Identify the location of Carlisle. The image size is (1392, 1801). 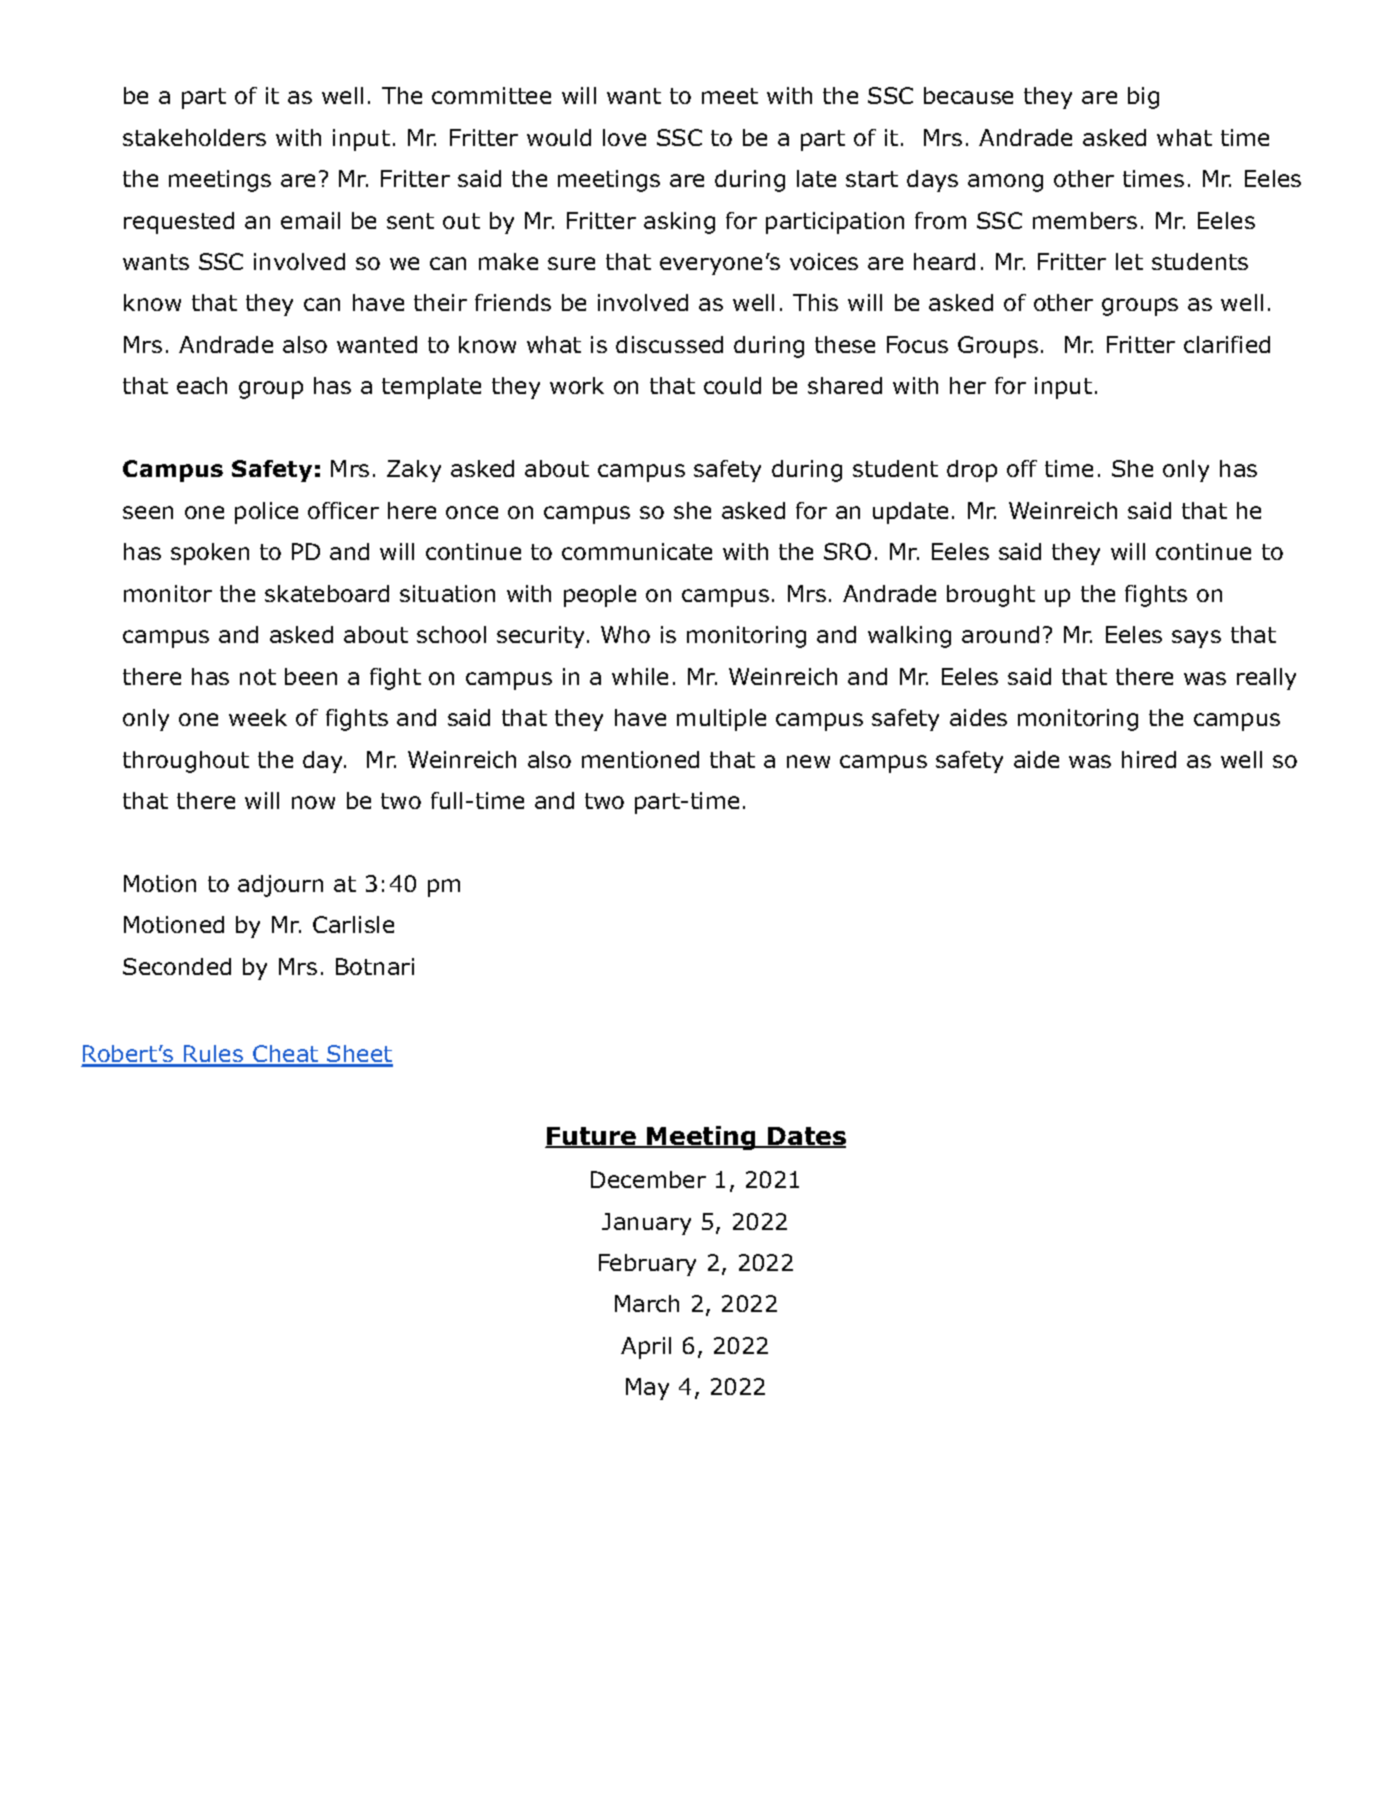
(353, 924).
